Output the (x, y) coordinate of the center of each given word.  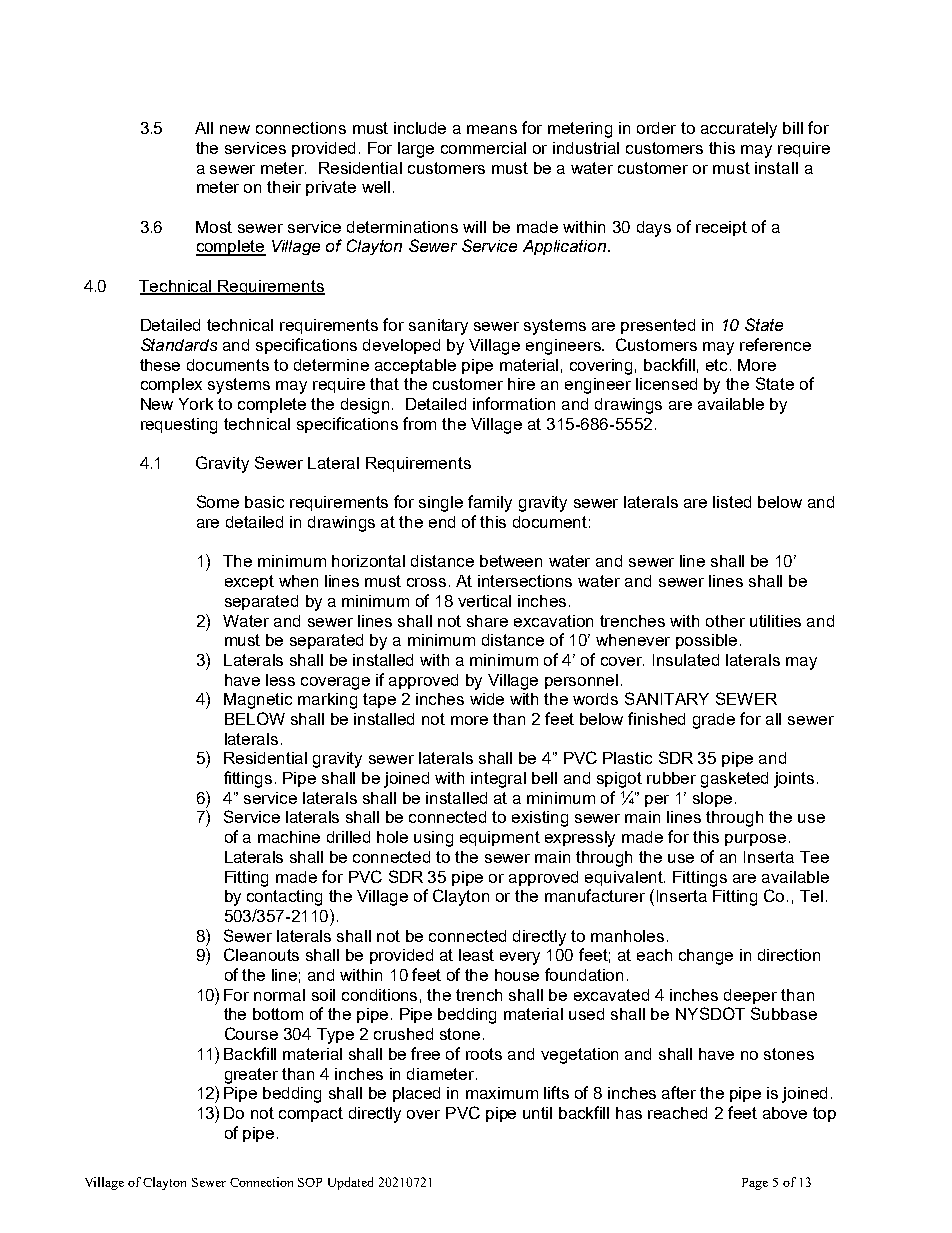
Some (218, 501)
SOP (310, 1182)
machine (289, 837)
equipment (500, 838)
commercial (483, 148)
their (284, 187)
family (490, 503)
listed (732, 502)
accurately (739, 130)
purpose (755, 840)
